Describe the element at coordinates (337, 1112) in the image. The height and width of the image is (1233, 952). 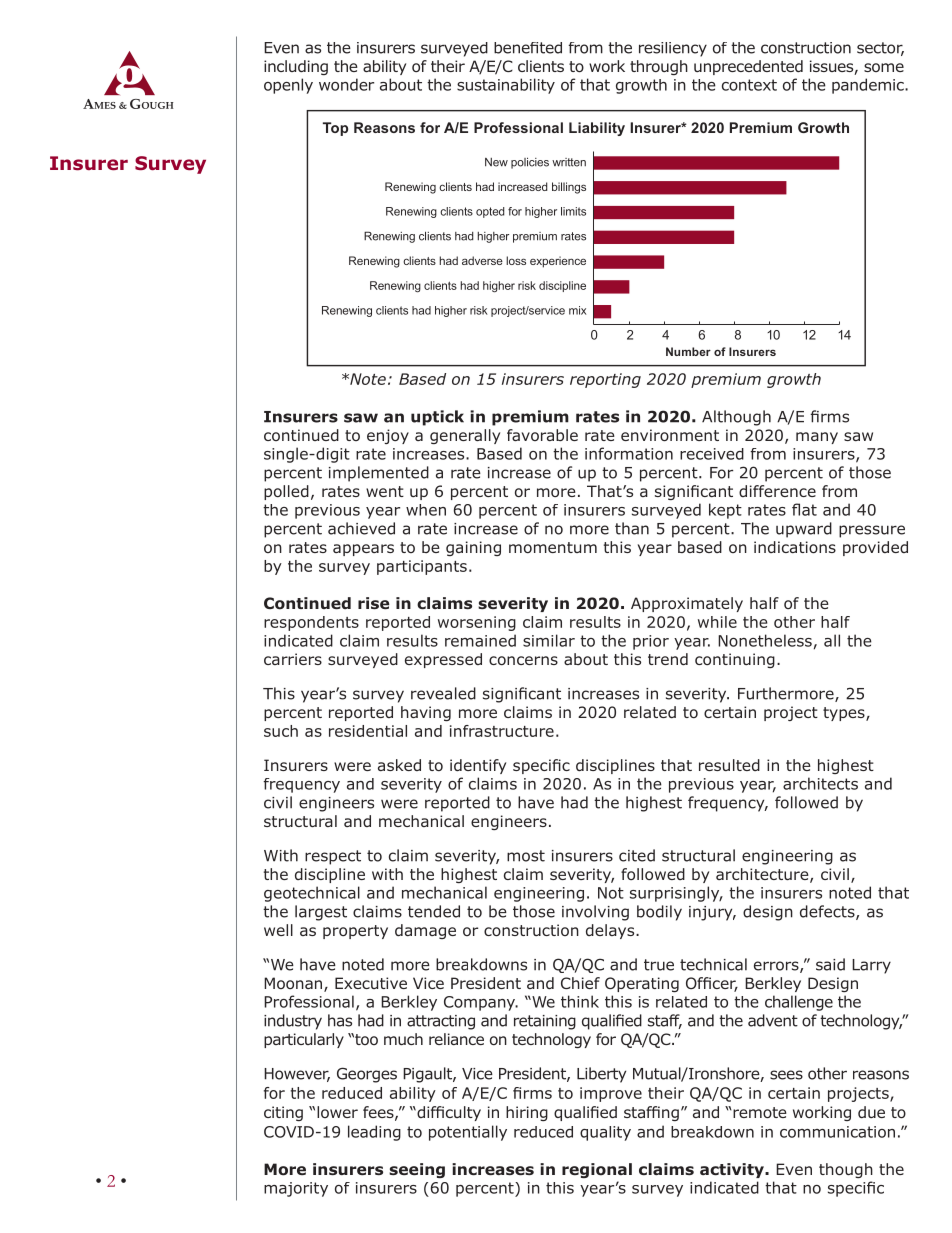
I see `lower` at that location.
